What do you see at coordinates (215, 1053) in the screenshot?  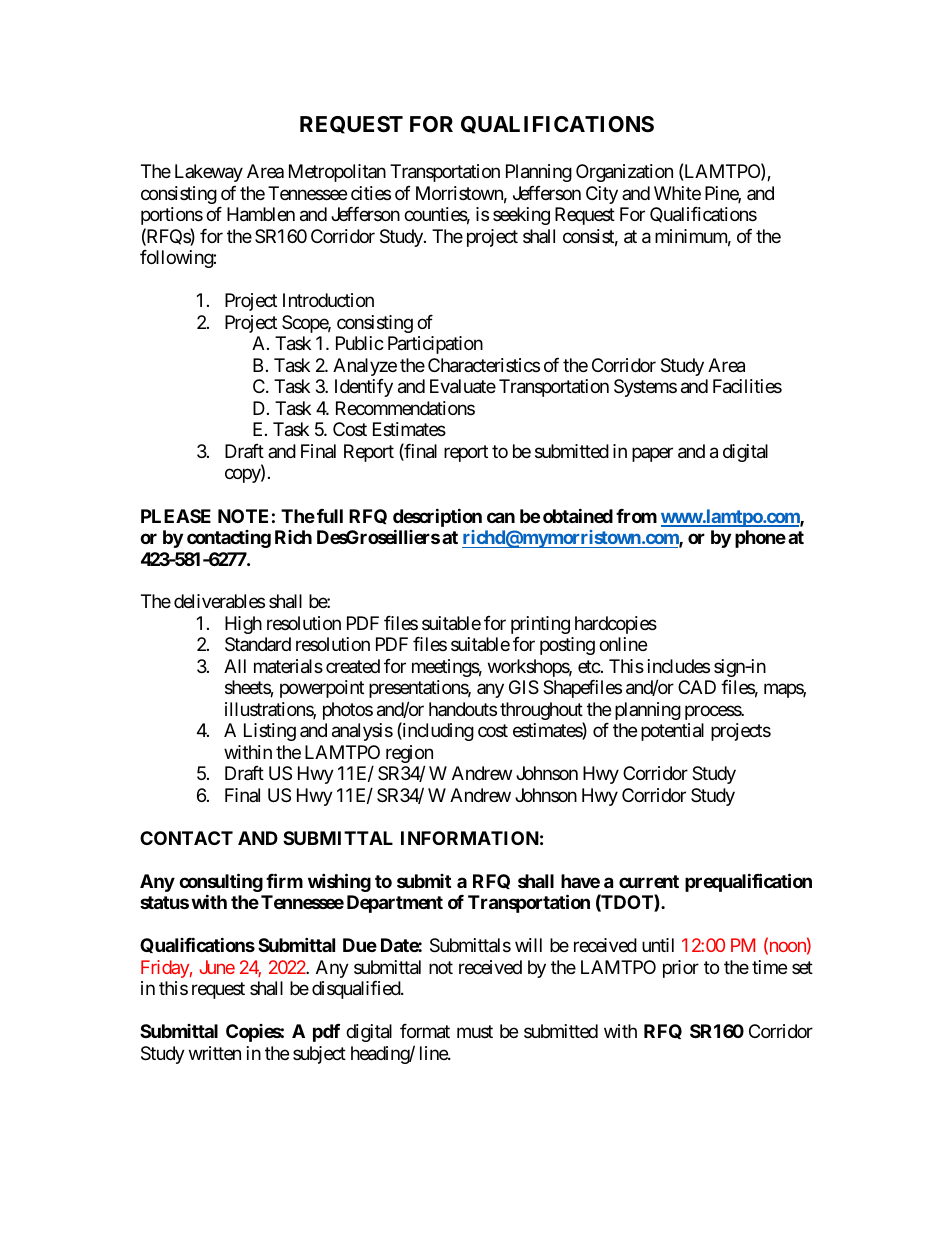 I see `written` at bounding box center [215, 1053].
